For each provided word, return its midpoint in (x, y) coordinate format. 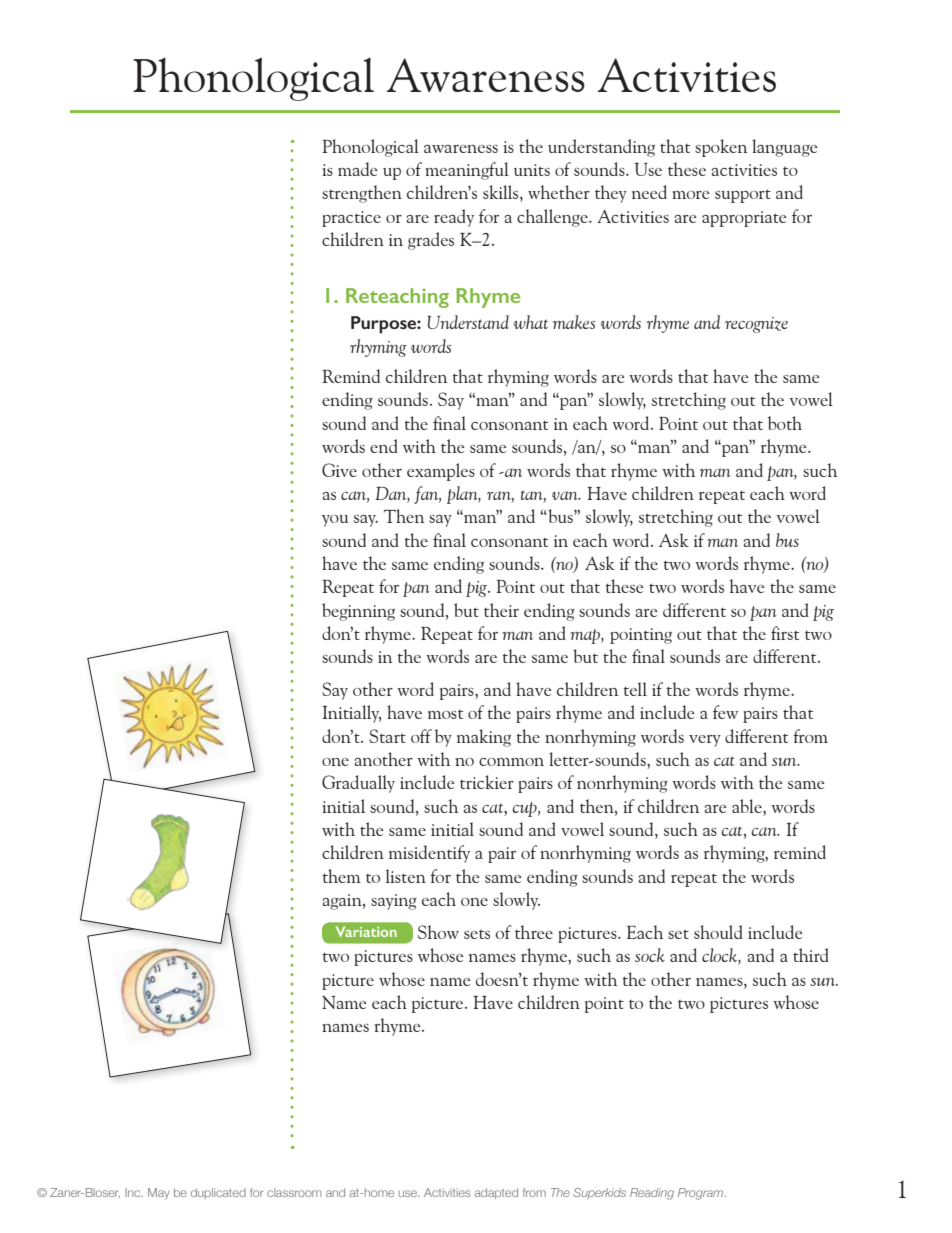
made (357, 169)
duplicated (218, 1193)
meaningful (467, 171)
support (743, 196)
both (785, 423)
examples (441, 472)
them (342, 876)
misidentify (429, 854)
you (335, 521)
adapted (496, 1193)
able (748, 806)
